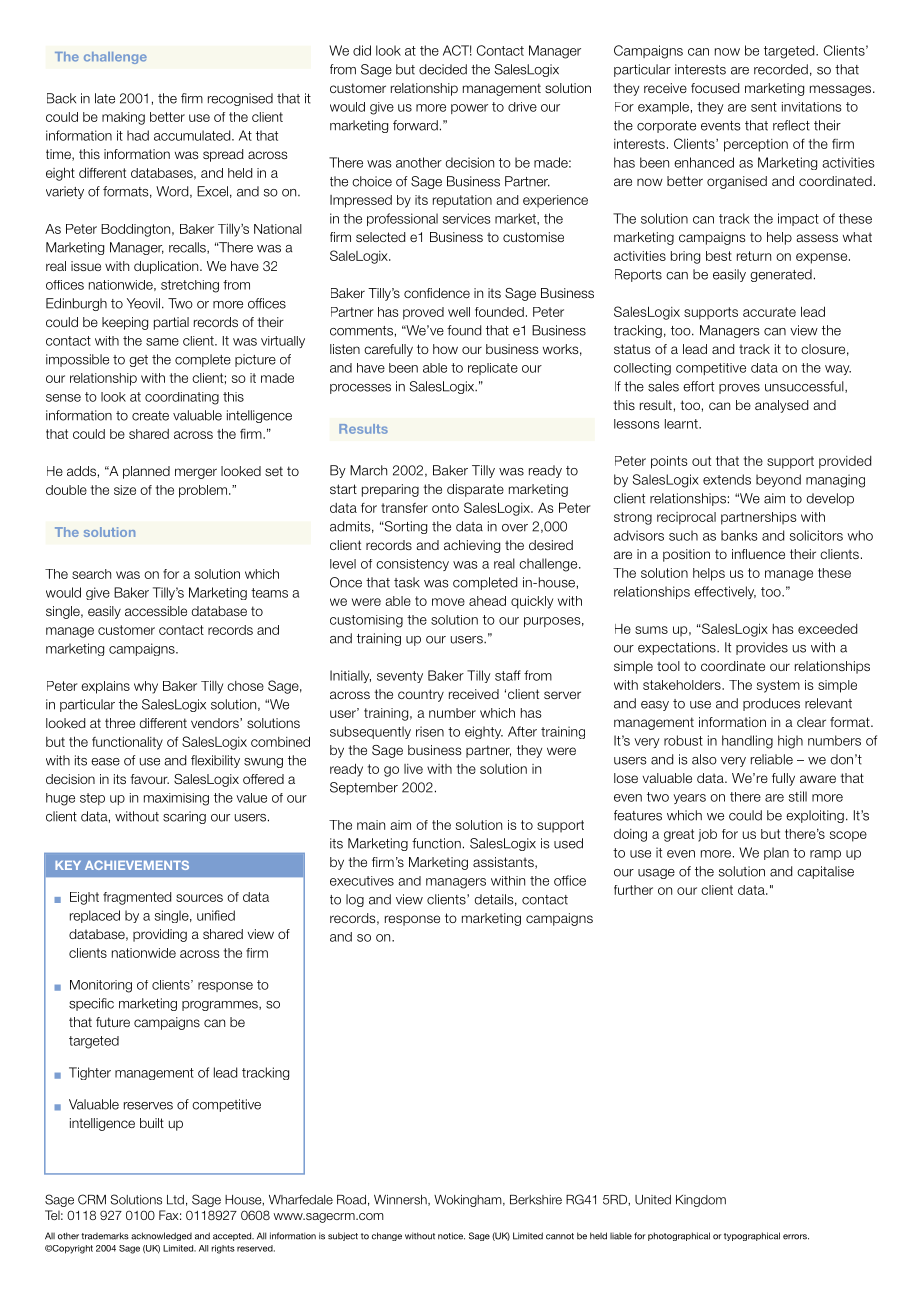 This page has width=924, height=1307. What do you see at coordinates (508, 675) in the page?
I see `staff` at bounding box center [508, 675].
